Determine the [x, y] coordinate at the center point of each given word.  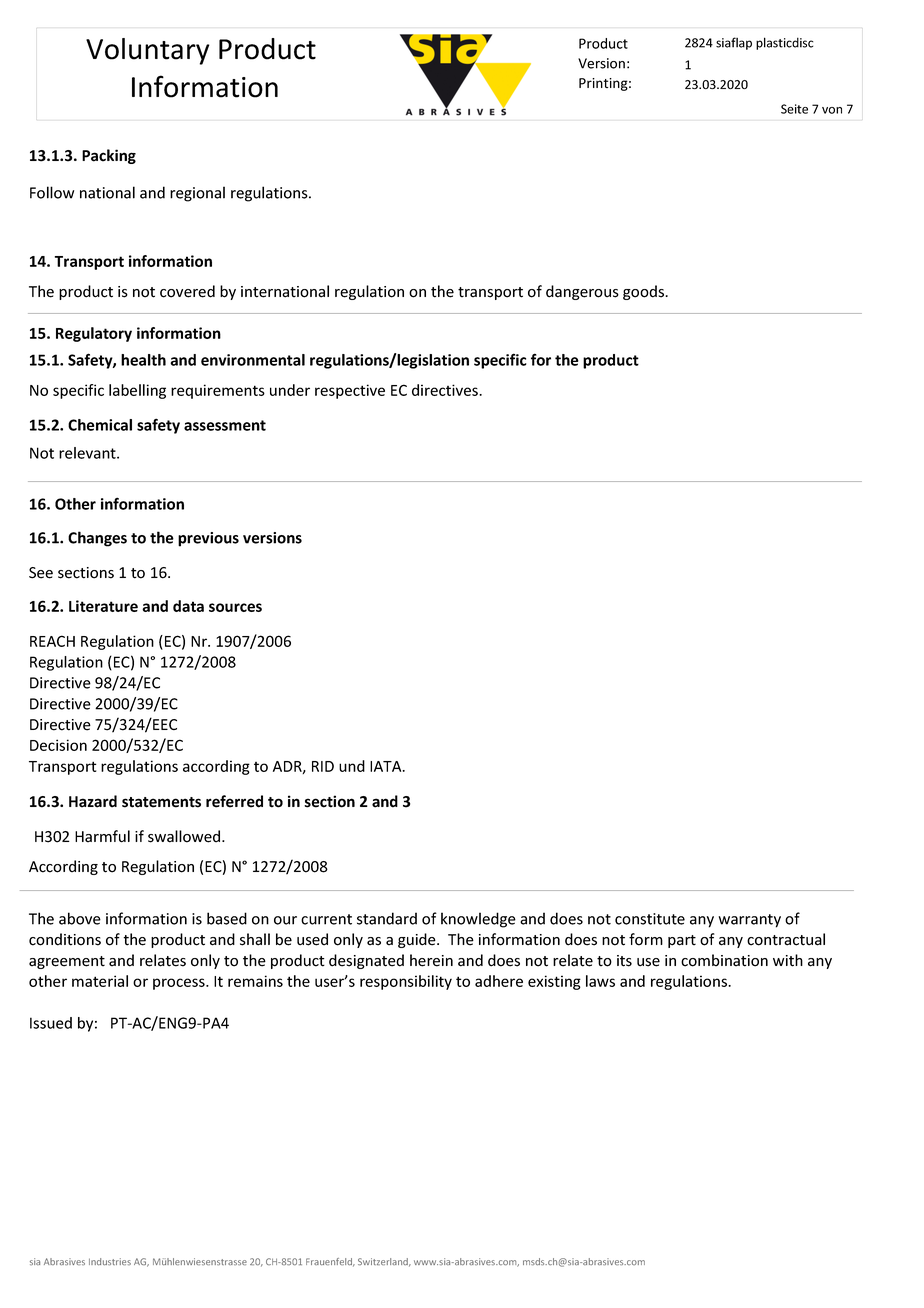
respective [350, 391]
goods [645, 292]
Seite [794, 109]
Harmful [102, 836]
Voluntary [147, 51]
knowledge [478, 920]
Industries [110, 1261]
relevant [88, 453]
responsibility [406, 982]
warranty [749, 921]
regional [197, 194]
